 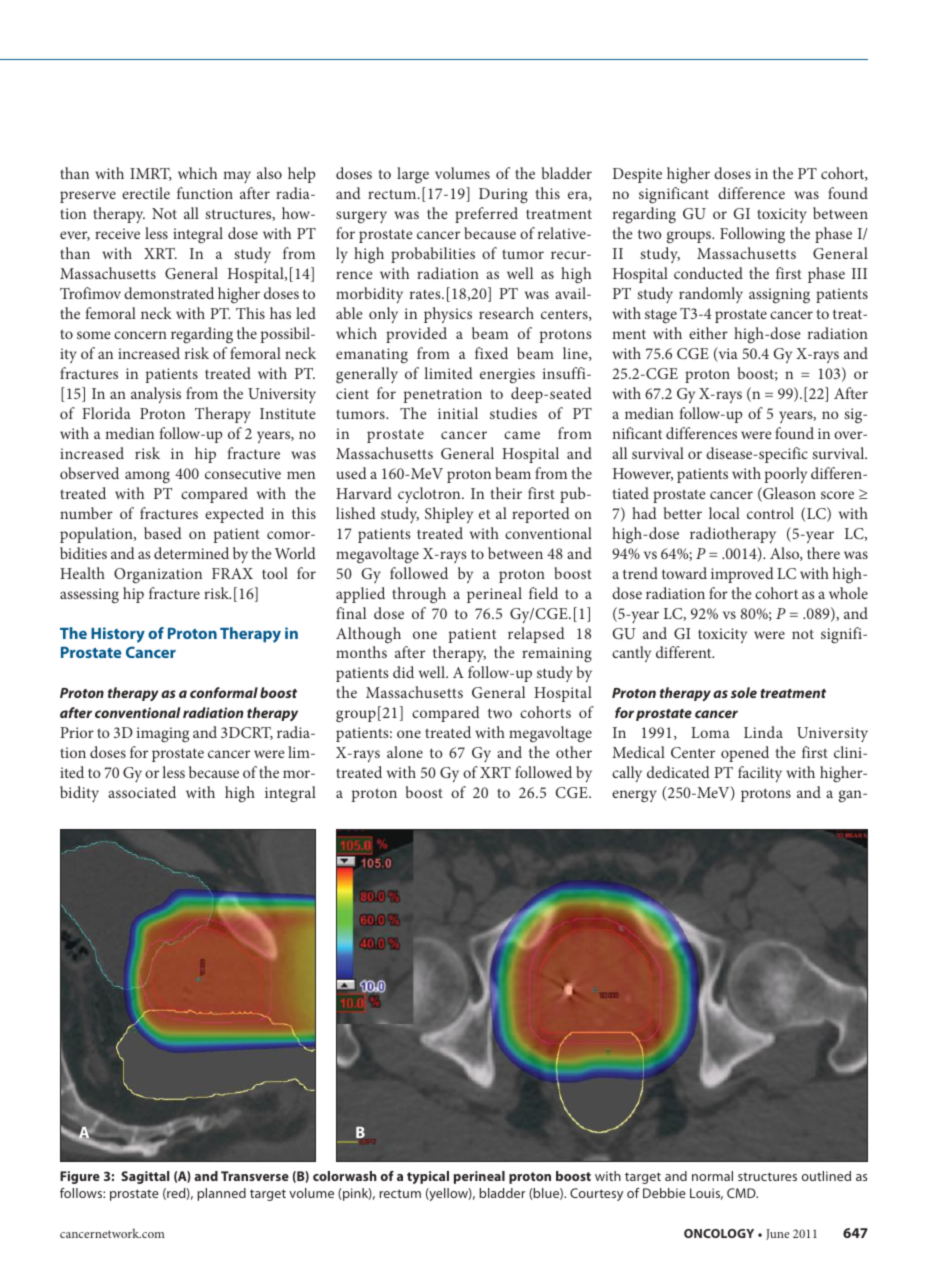 What do you see at coordinates (221, 1194) in the image?
I see `planned` at bounding box center [221, 1194].
